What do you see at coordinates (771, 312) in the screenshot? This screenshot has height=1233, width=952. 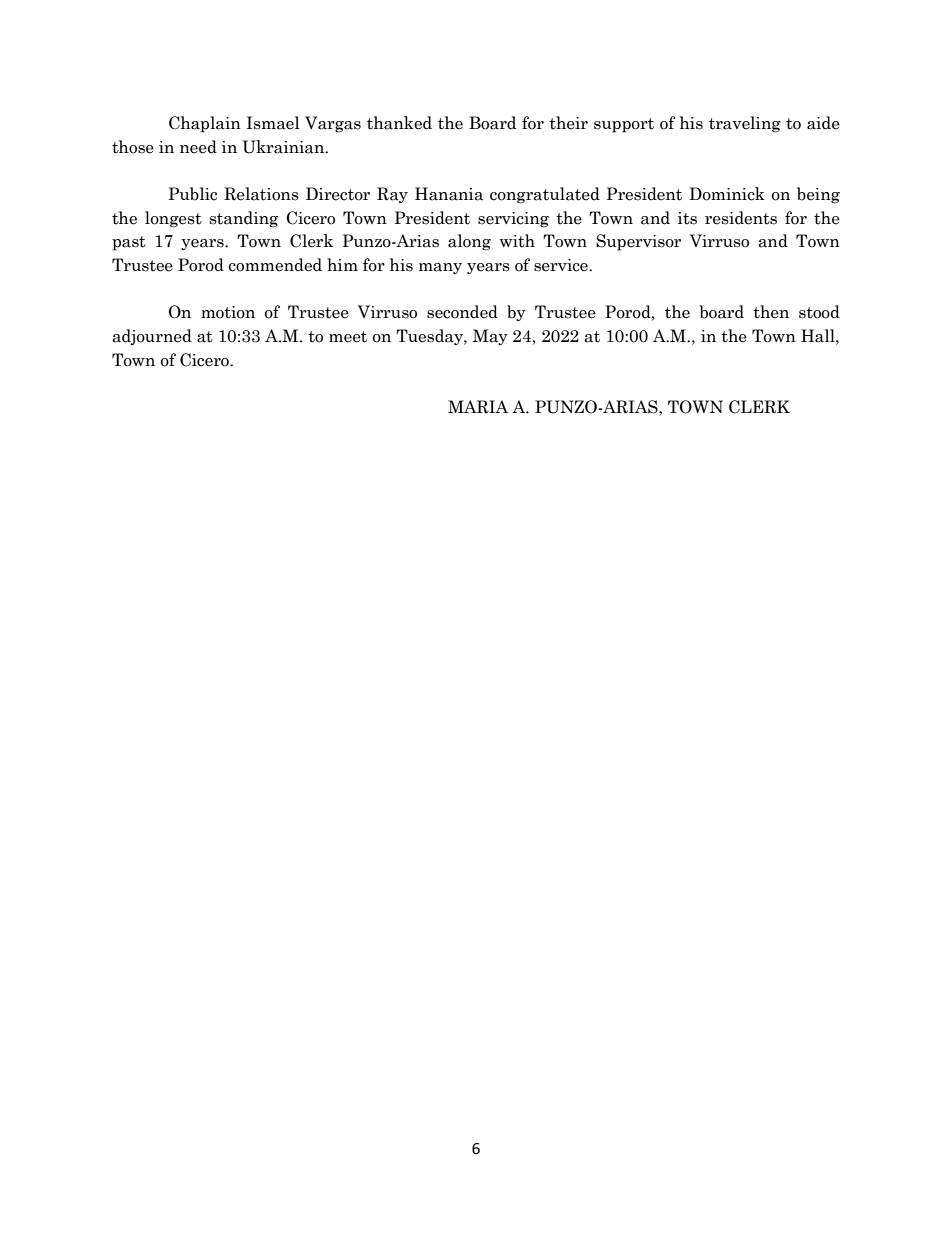 I see `then` at bounding box center [771, 312].
